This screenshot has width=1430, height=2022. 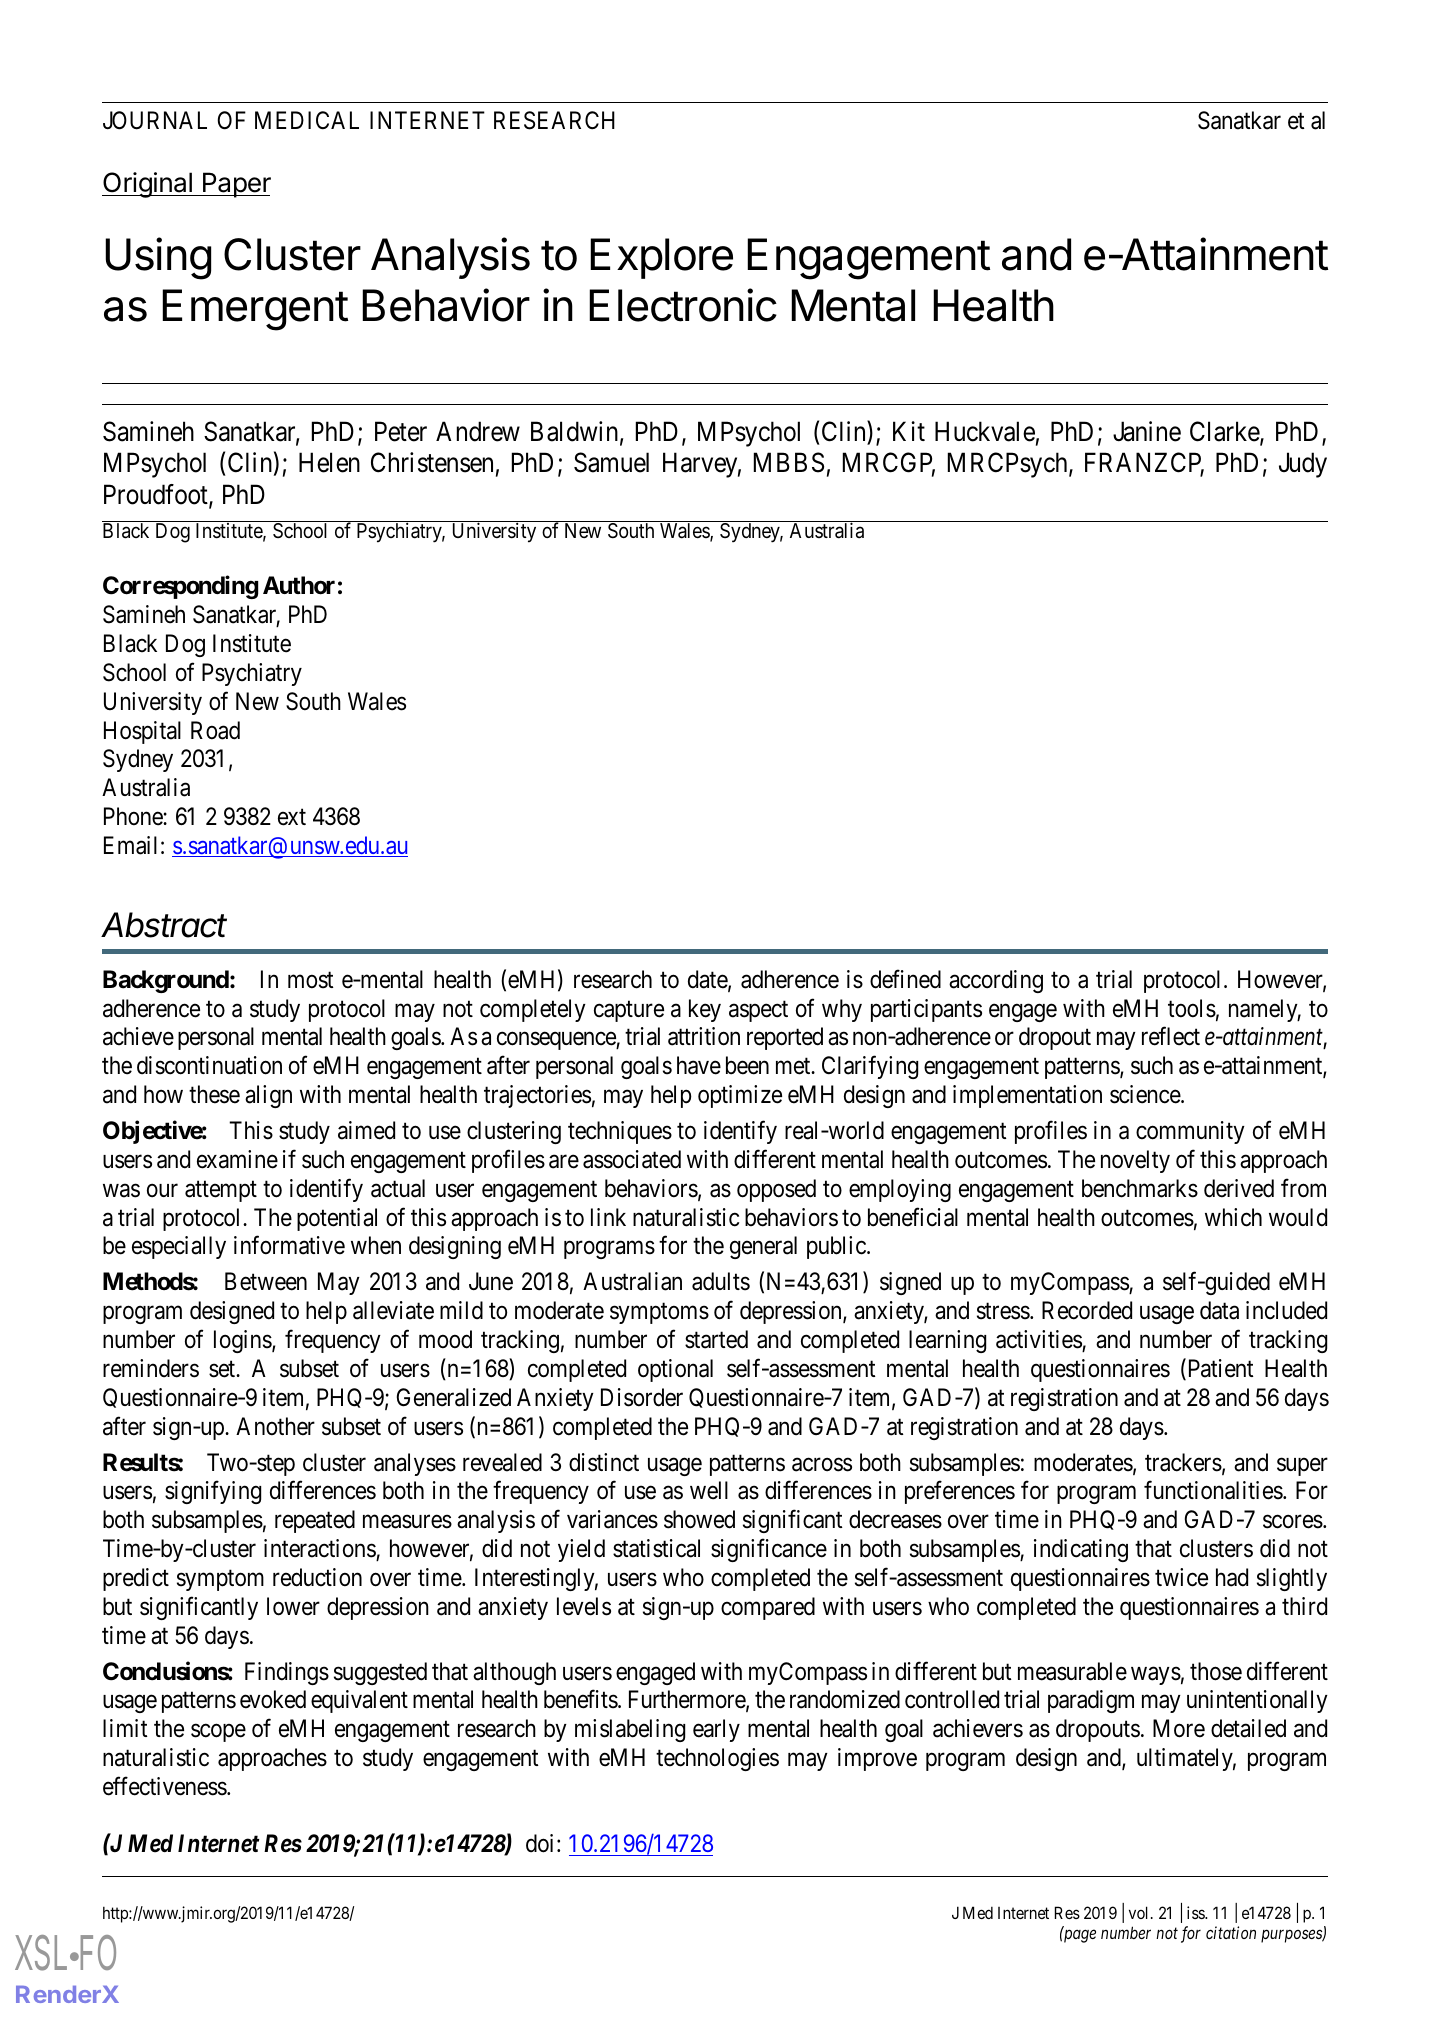 I want to click on attrition, so click(x=704, y=1036).
